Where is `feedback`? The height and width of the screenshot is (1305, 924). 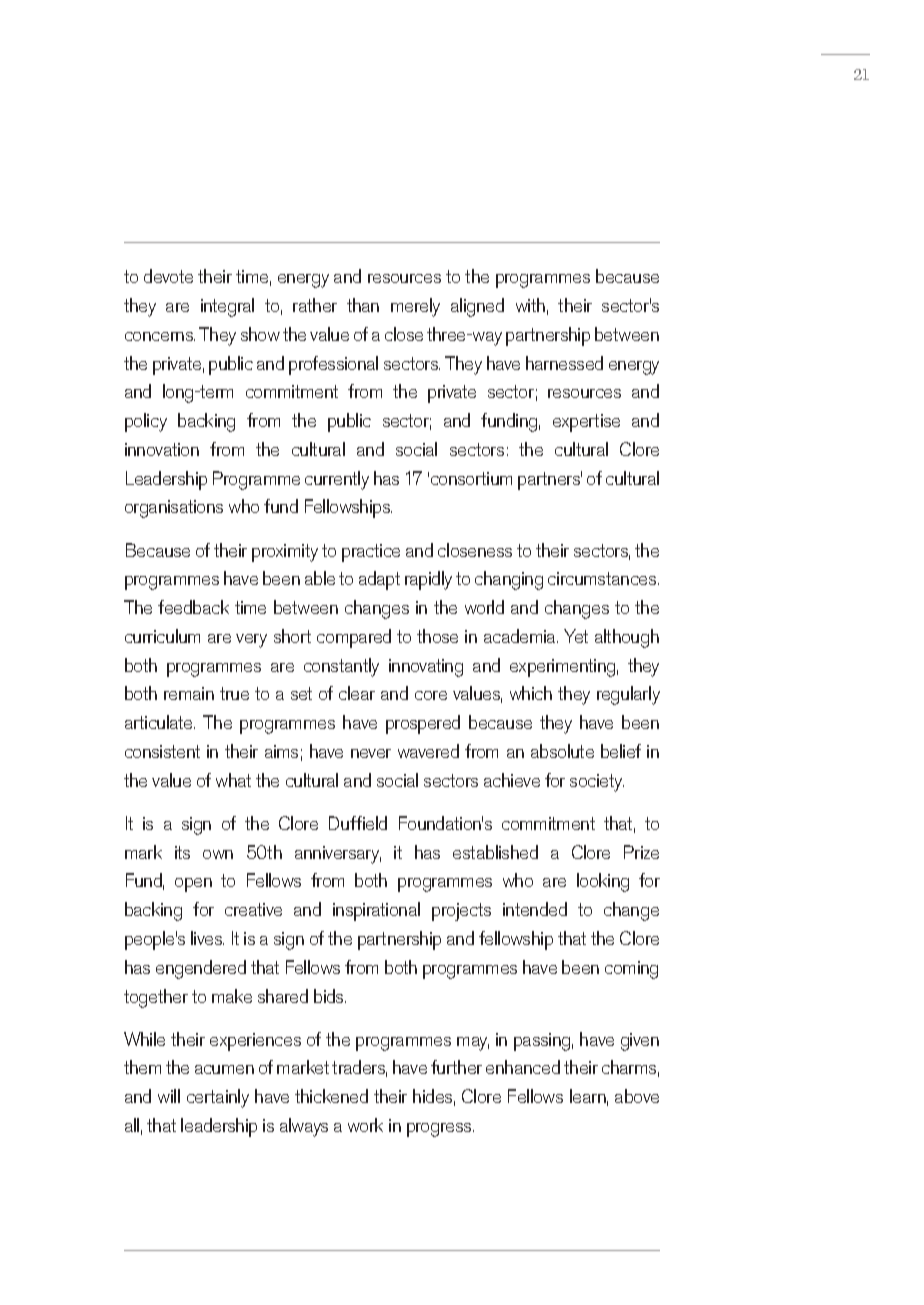 feedback is located at coordinates (193, 607).
